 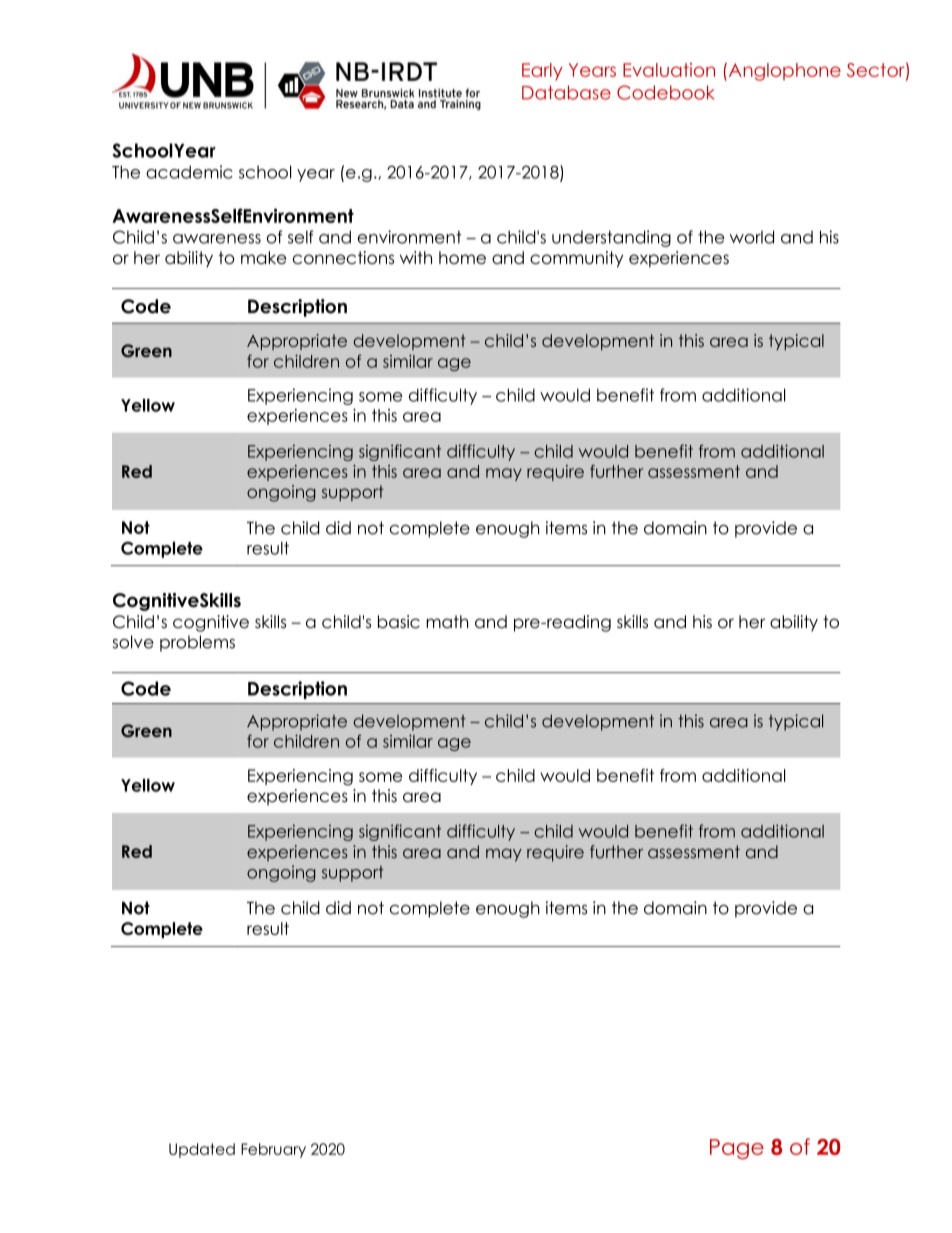 What do you see at coordinates (737, 1149) in the image?
I see `Page` at bounding box center [737, 1149].
